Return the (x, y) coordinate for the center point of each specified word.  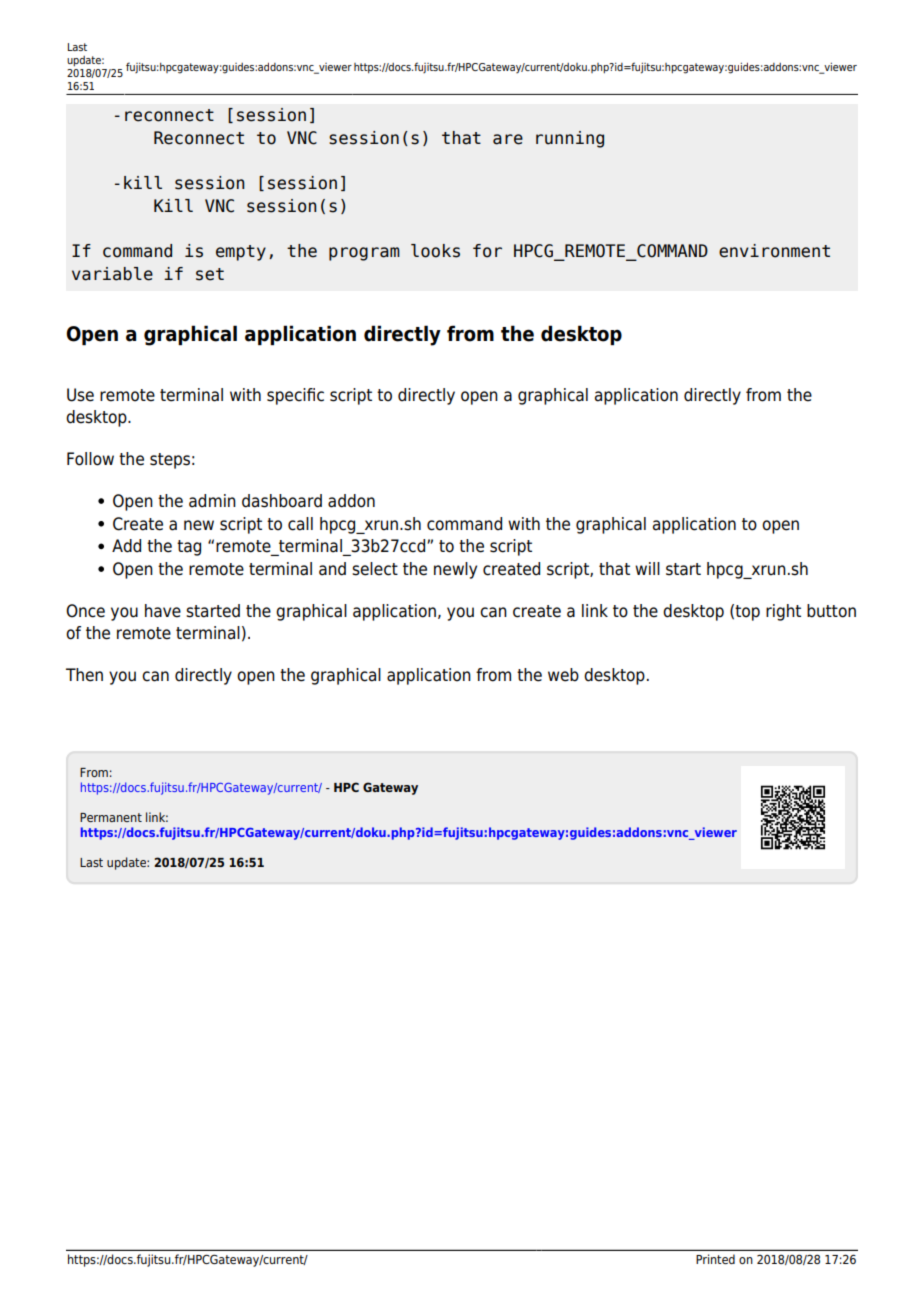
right (783, 612)
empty (241, 253)
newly (455, 570)
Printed (715, 1259)
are (508, 139)
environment (774, 251)
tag (189, 548)
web (563, 675)
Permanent (111, 817)
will (647, 568)
